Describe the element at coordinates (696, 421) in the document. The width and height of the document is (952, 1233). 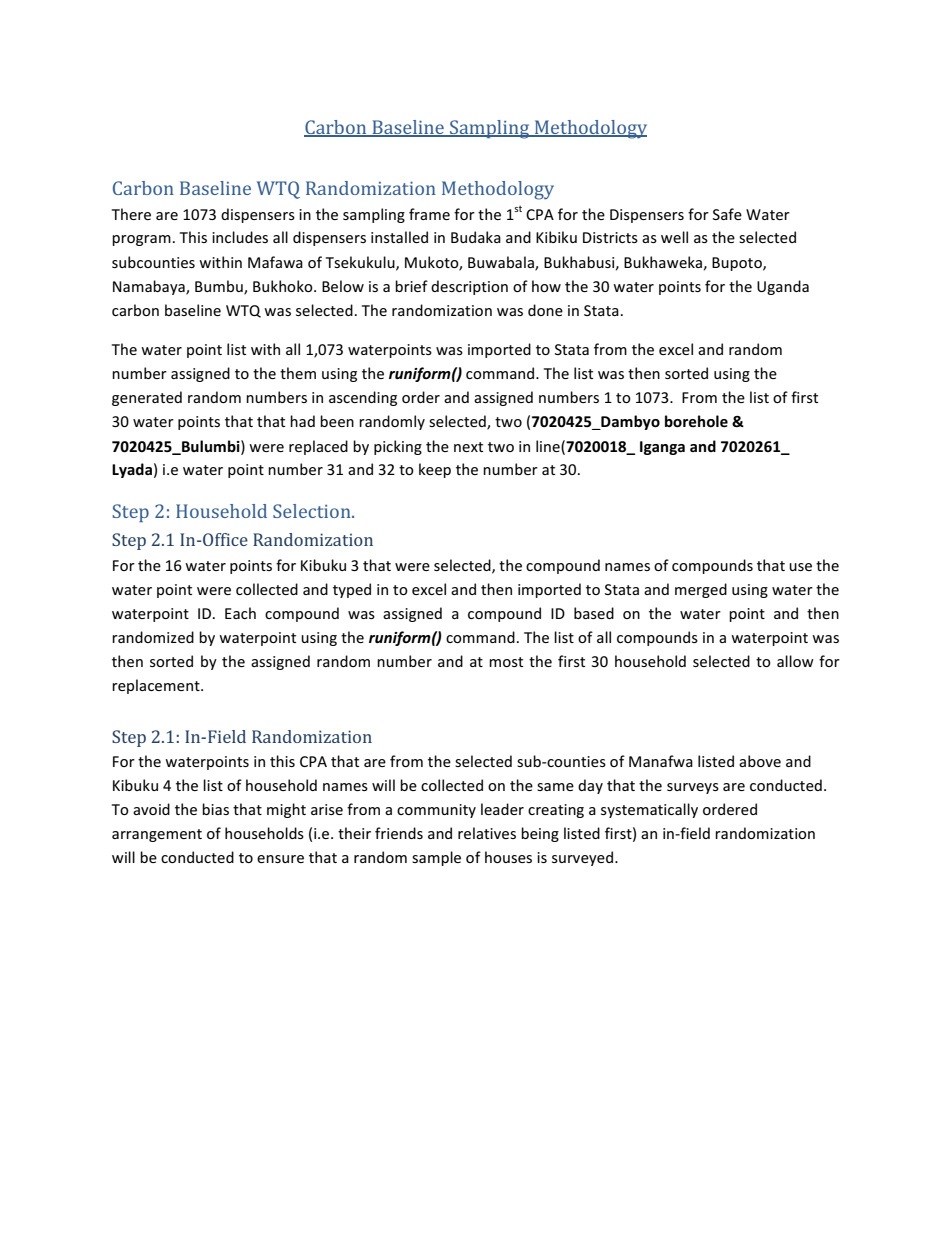
I see `borehole` at that location.
